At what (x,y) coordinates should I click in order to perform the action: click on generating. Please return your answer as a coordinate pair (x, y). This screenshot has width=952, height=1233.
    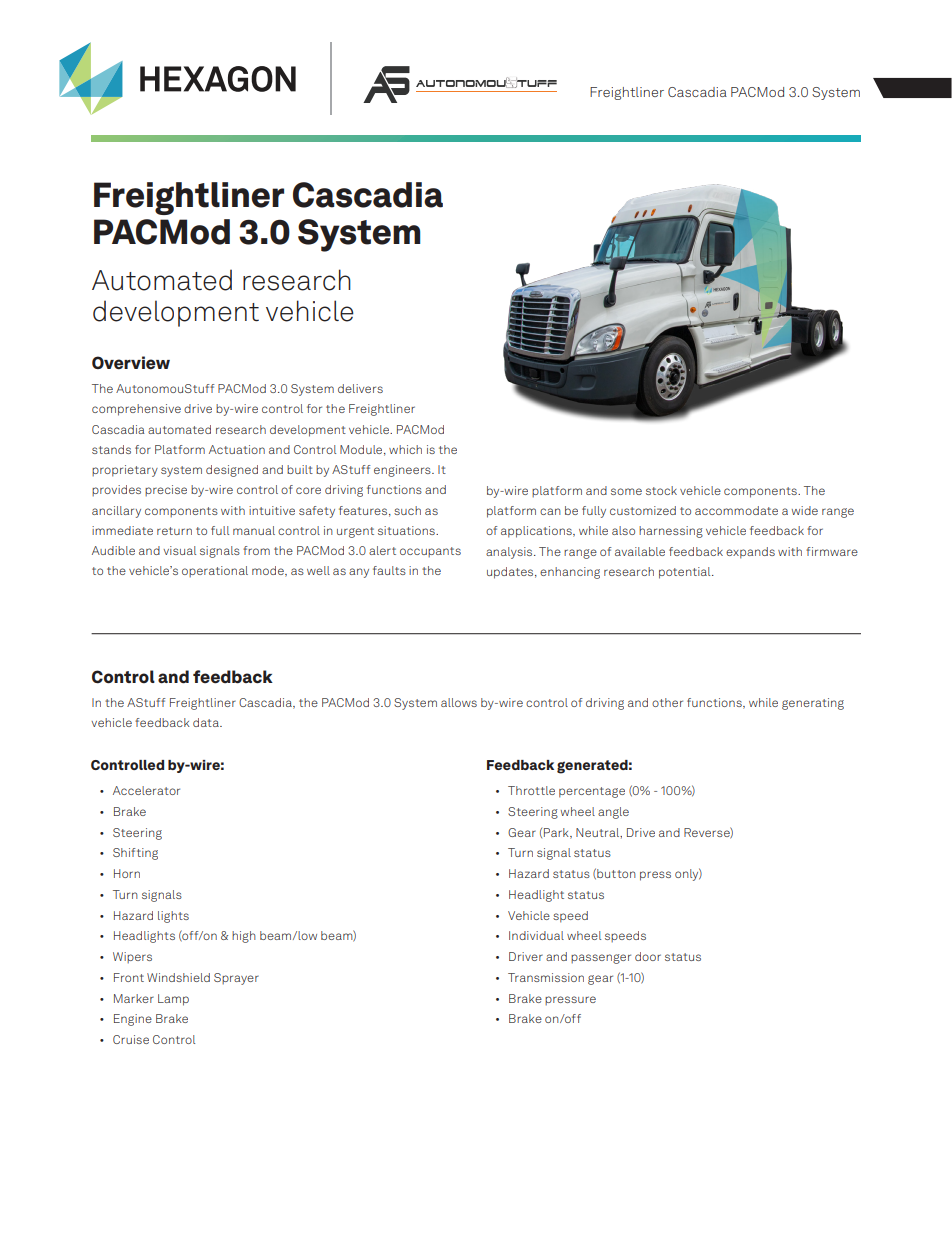
    Looking at the image, I should click on (813, 704).
